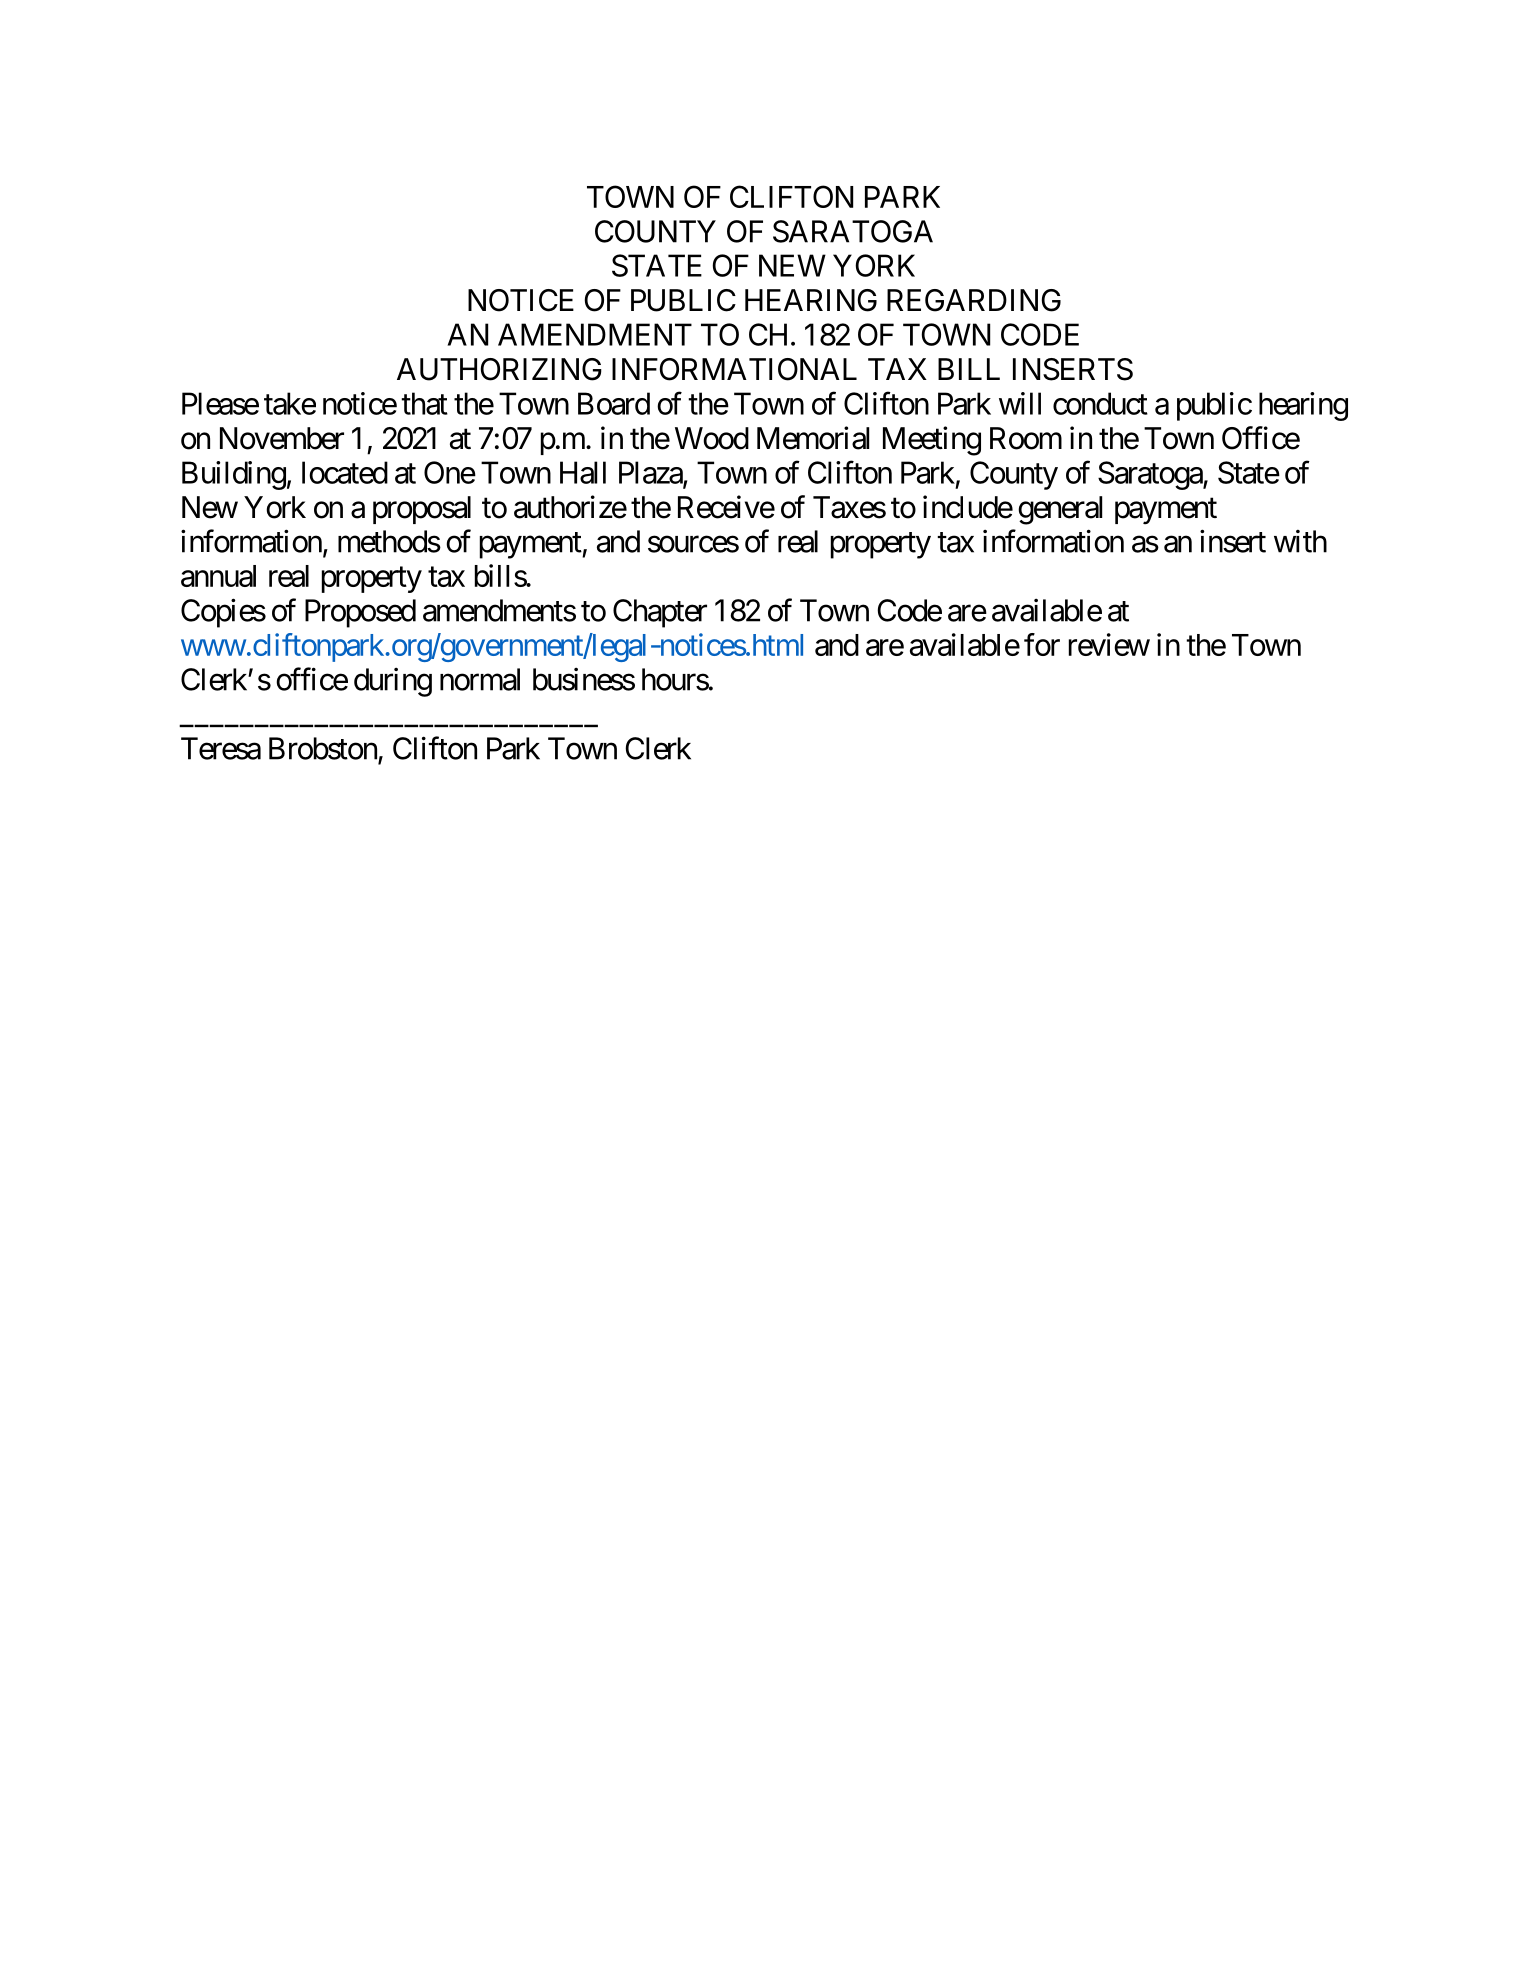  I want to click on proposal, so click(422, 510).
